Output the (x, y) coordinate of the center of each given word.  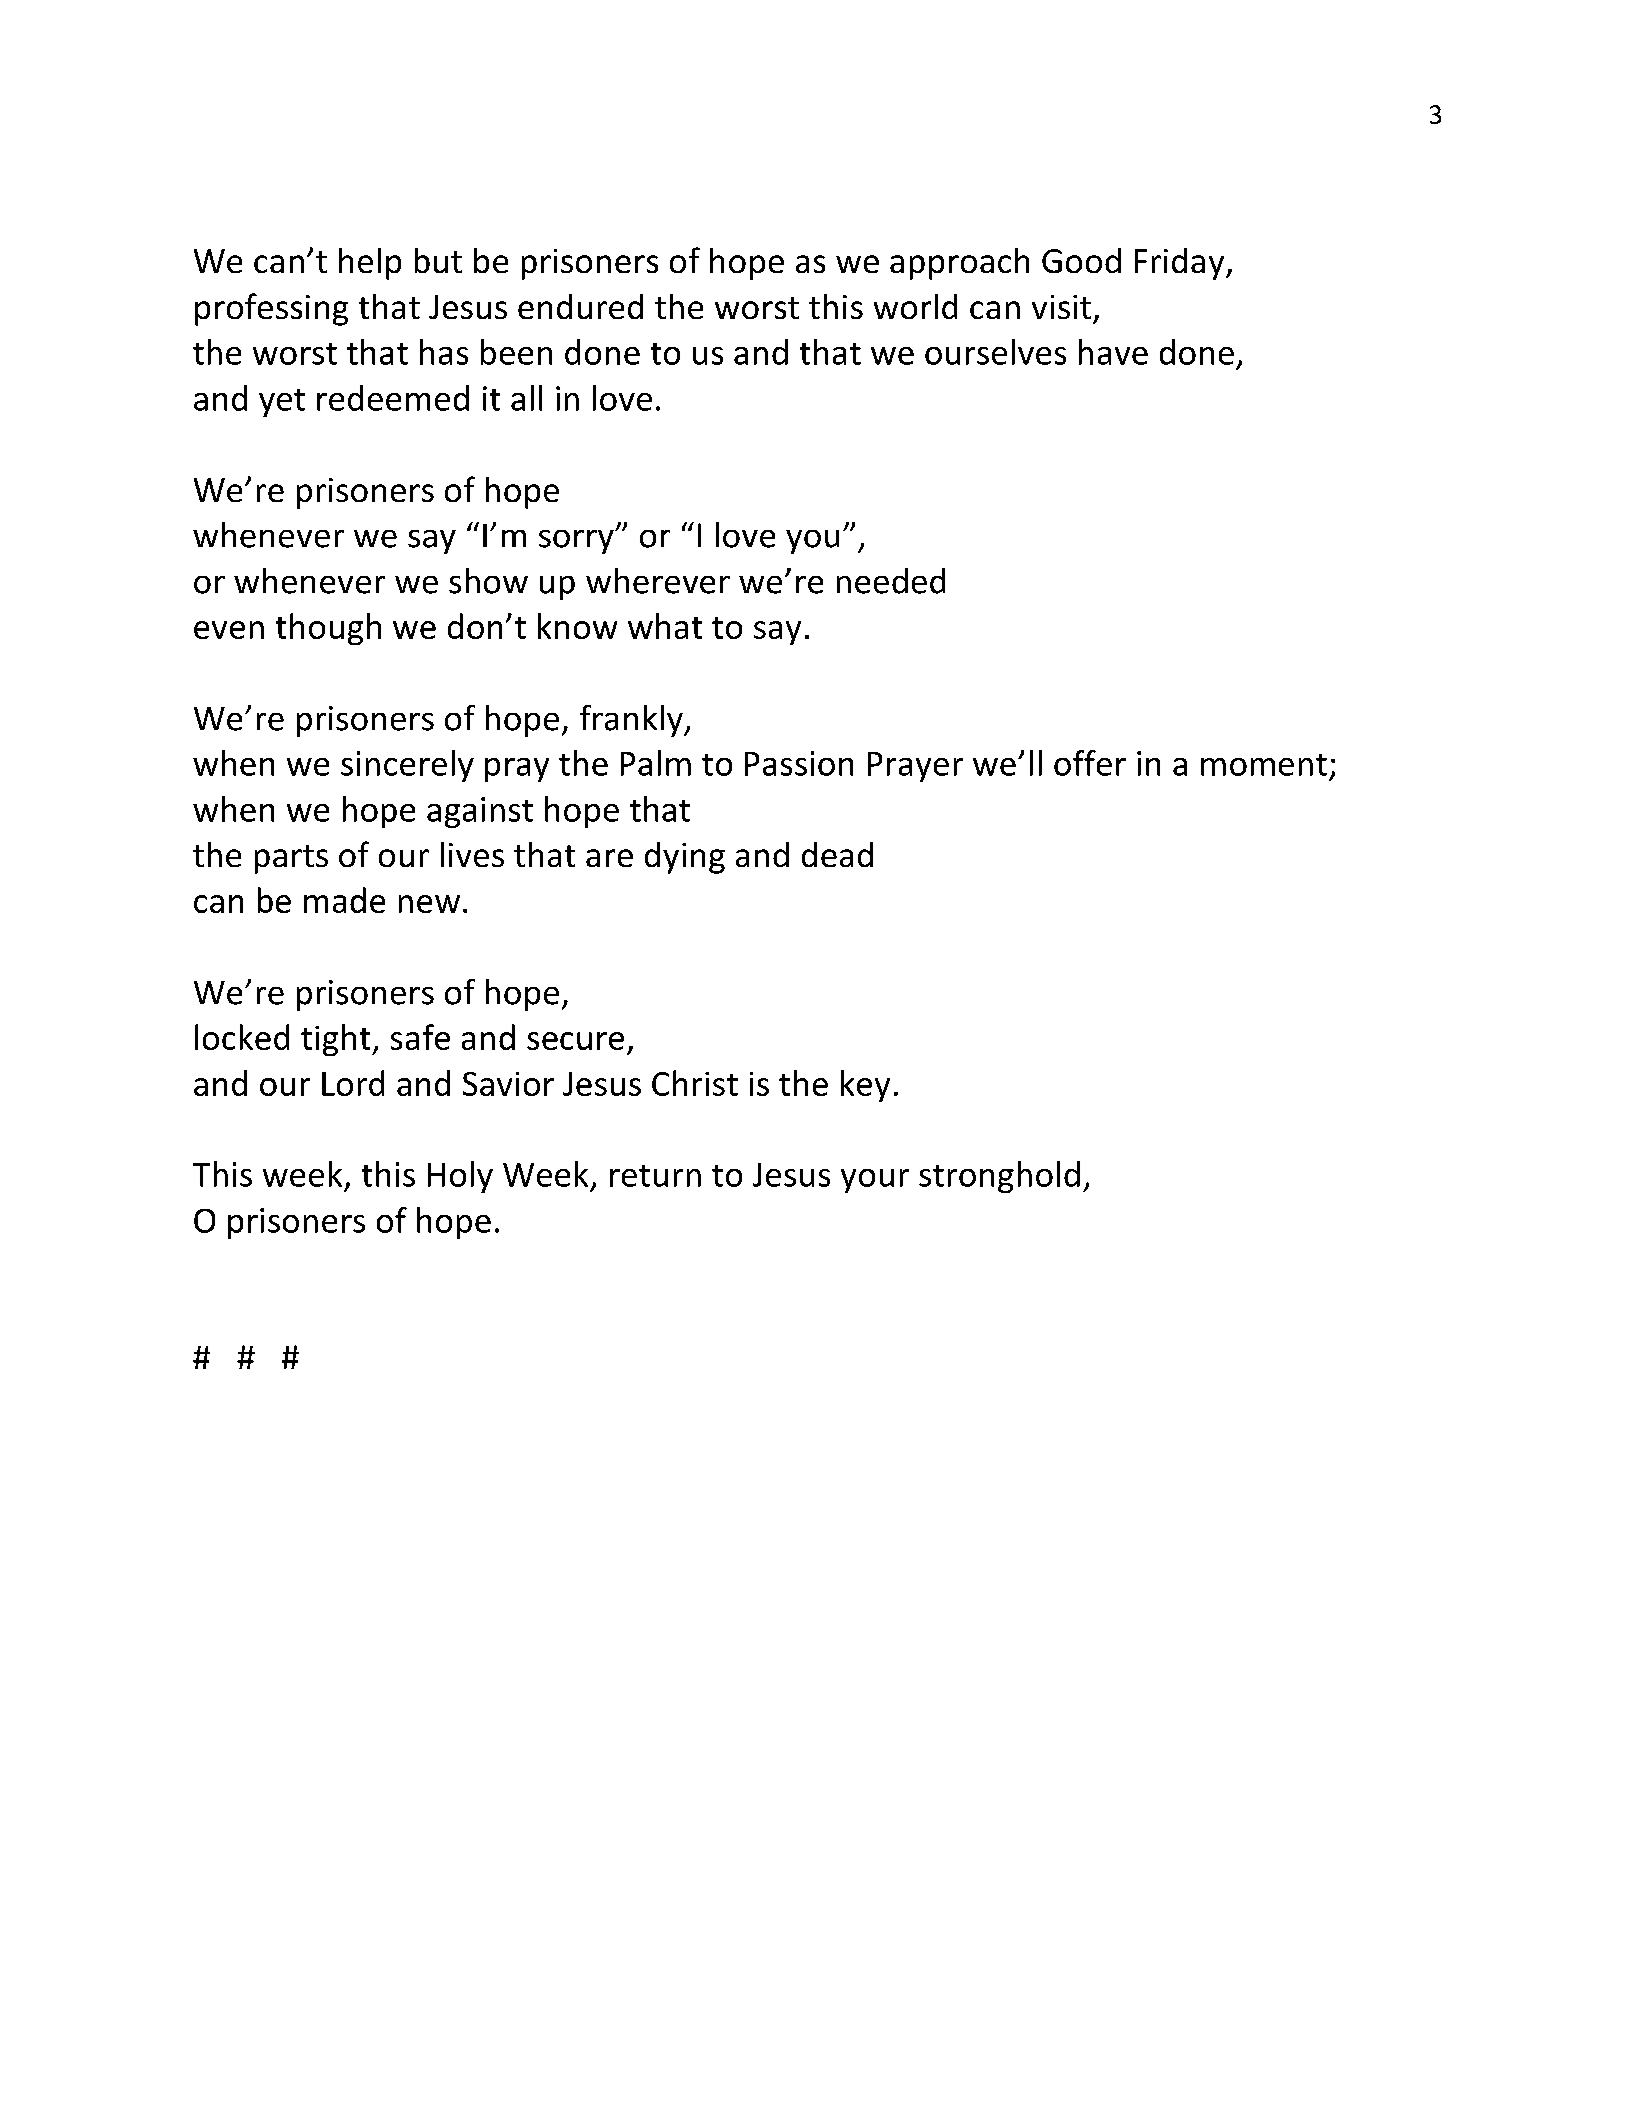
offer (1090, 763)
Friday (1181, 264)
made (344, 900)
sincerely (407, 766)
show (488, 581)
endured (580, 306)
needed (891, 581)
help (370, 264)
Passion (799, 763)
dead (837, 854)
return (655, 1176)
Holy (460, 1177)
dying (685, 858)
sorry (577, 542)
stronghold (999, 1177)
